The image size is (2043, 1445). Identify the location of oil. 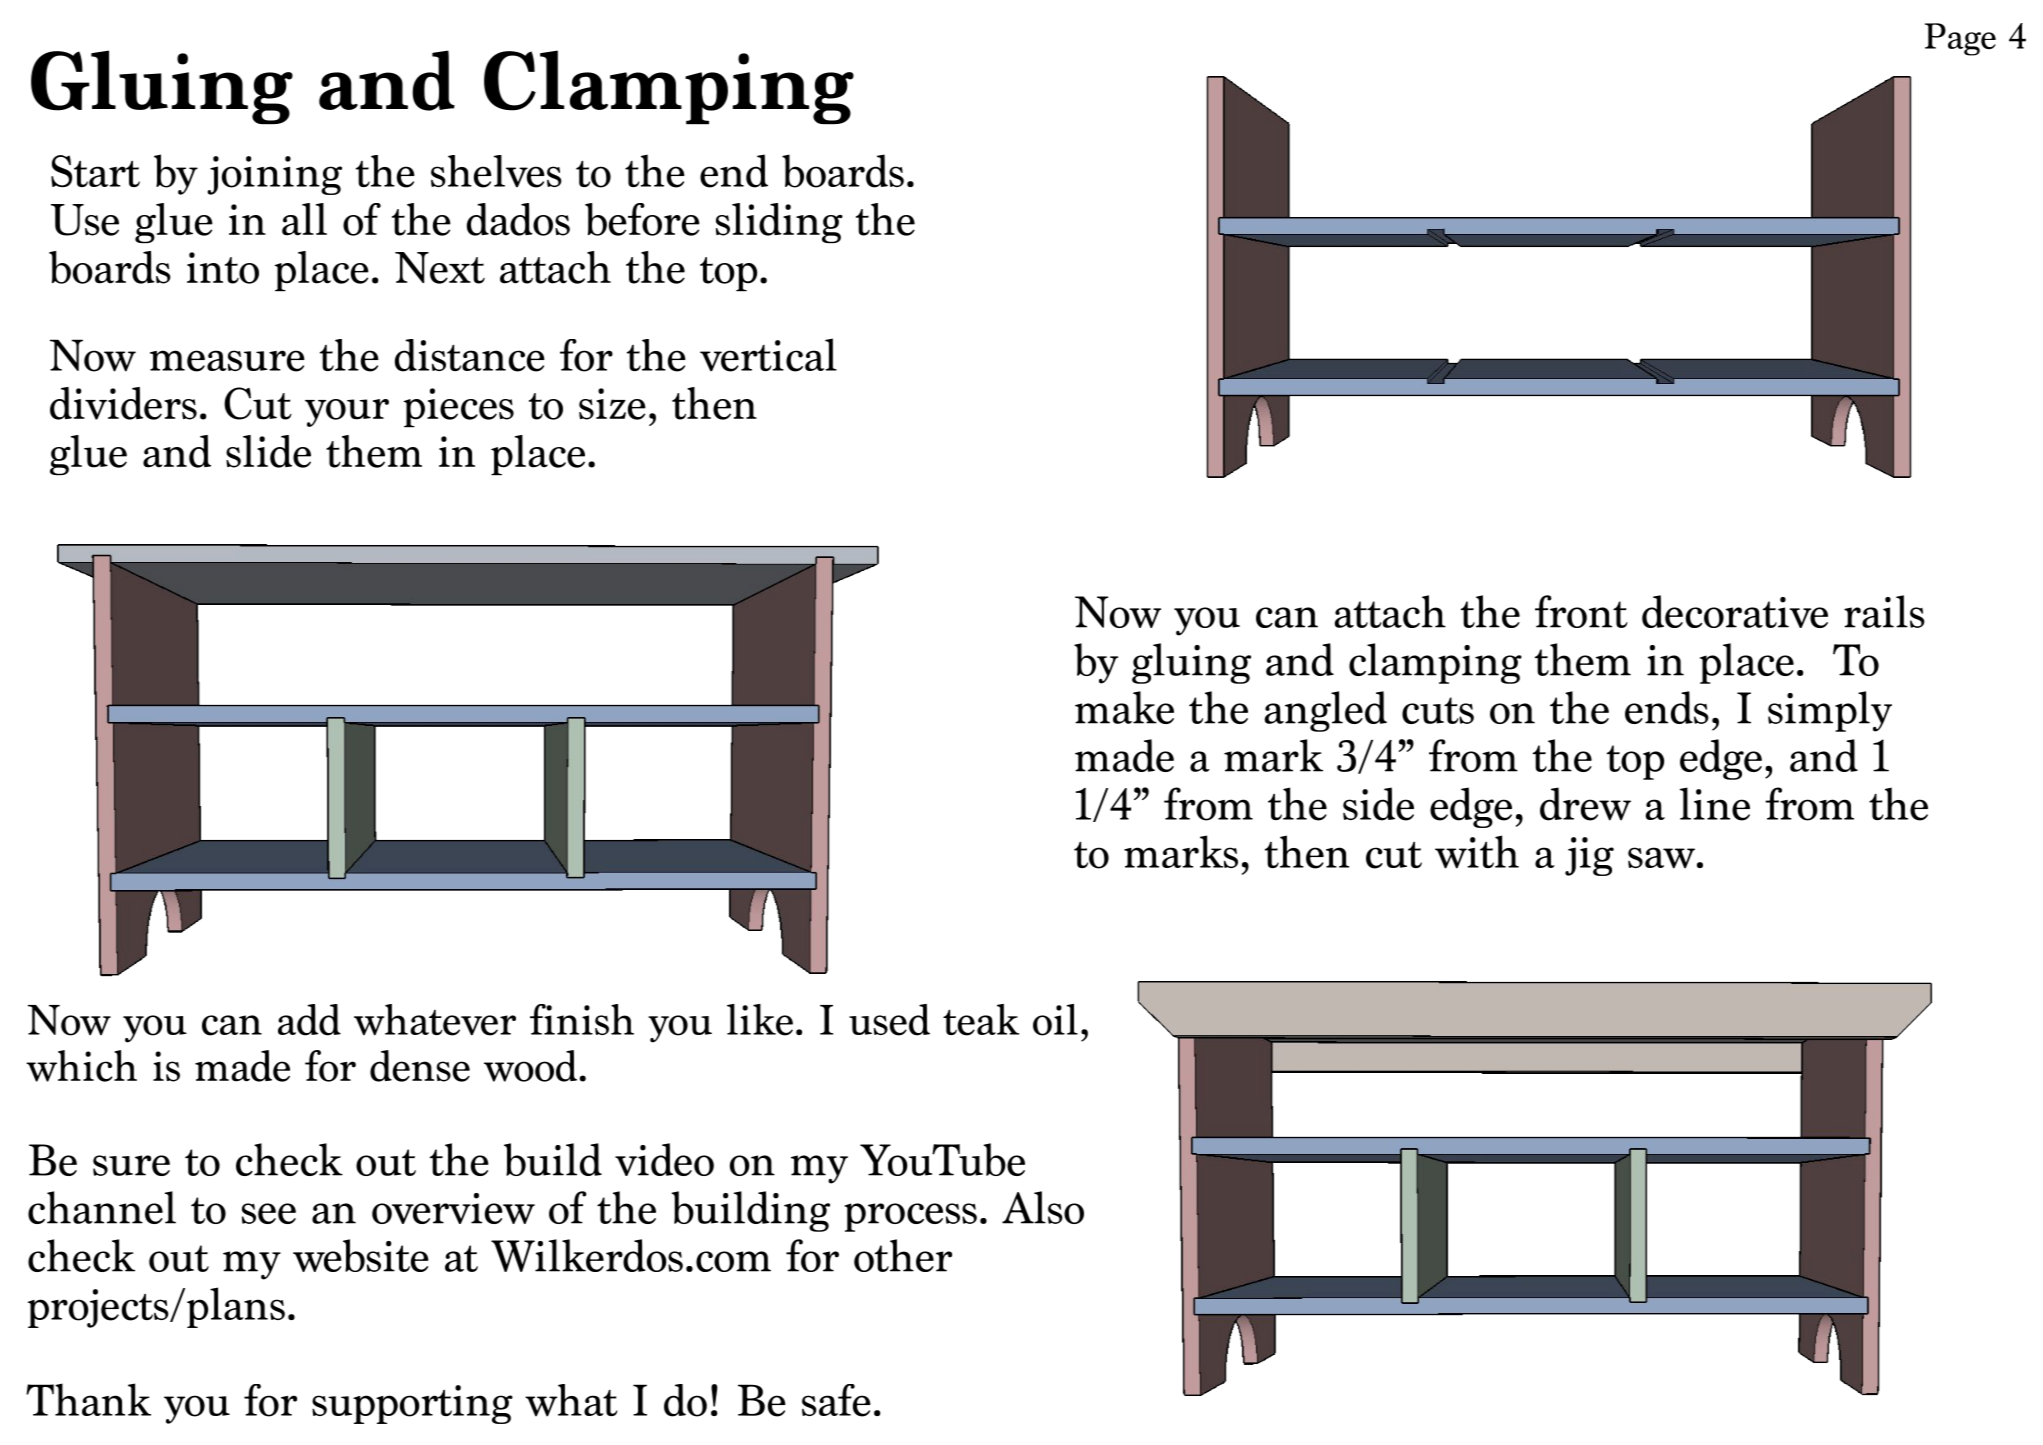
(1055, 1020).
